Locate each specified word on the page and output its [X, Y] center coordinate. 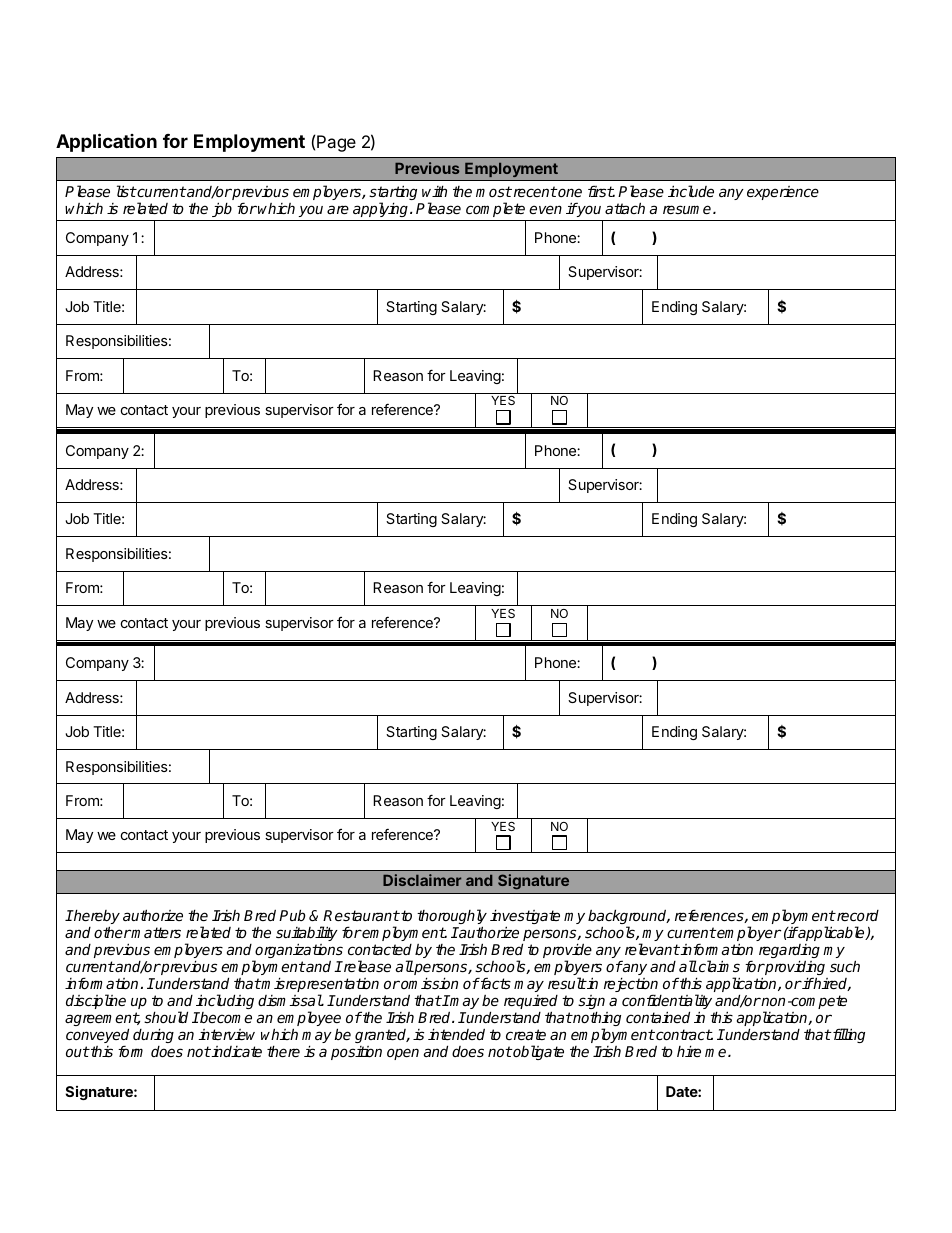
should [166, 1017]
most [494, 191]
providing [794, 969]
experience [783, 193]
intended [456, 1034]
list [126, 191]
